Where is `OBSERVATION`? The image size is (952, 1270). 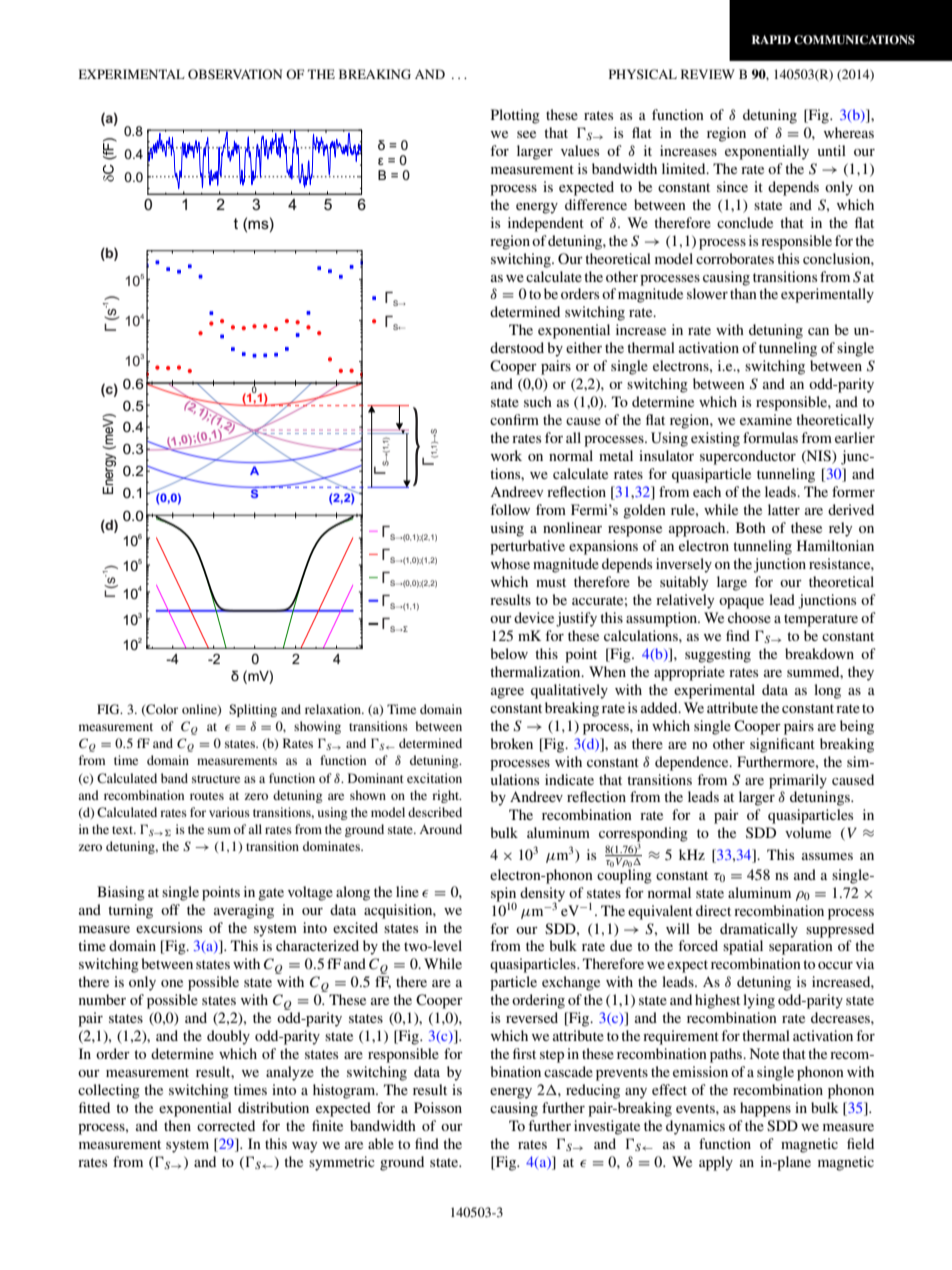
OBSERVATION is located at coordinates (235, 74).
